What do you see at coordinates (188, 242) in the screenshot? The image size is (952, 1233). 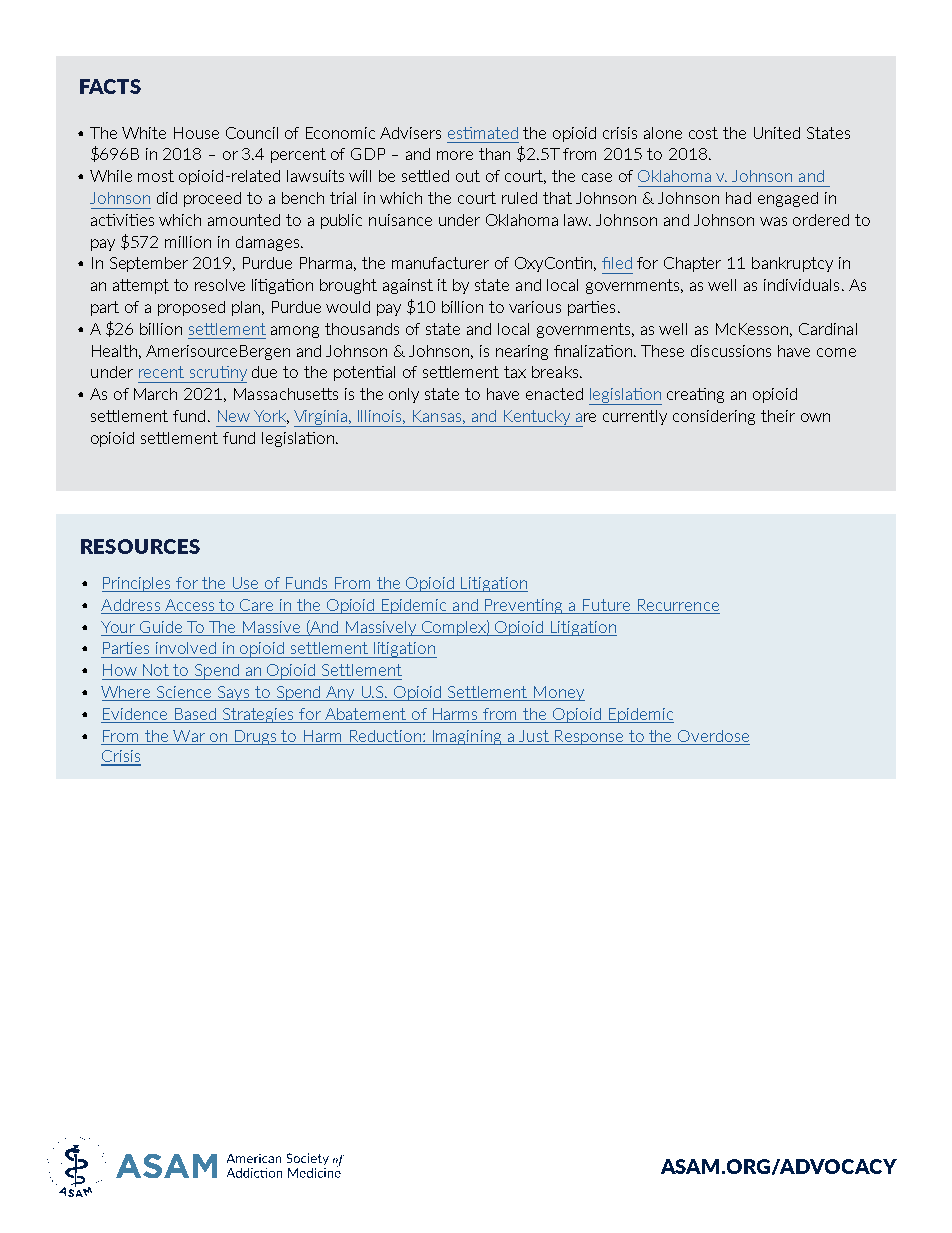 I see `million` at bounding box center [188, 242].
